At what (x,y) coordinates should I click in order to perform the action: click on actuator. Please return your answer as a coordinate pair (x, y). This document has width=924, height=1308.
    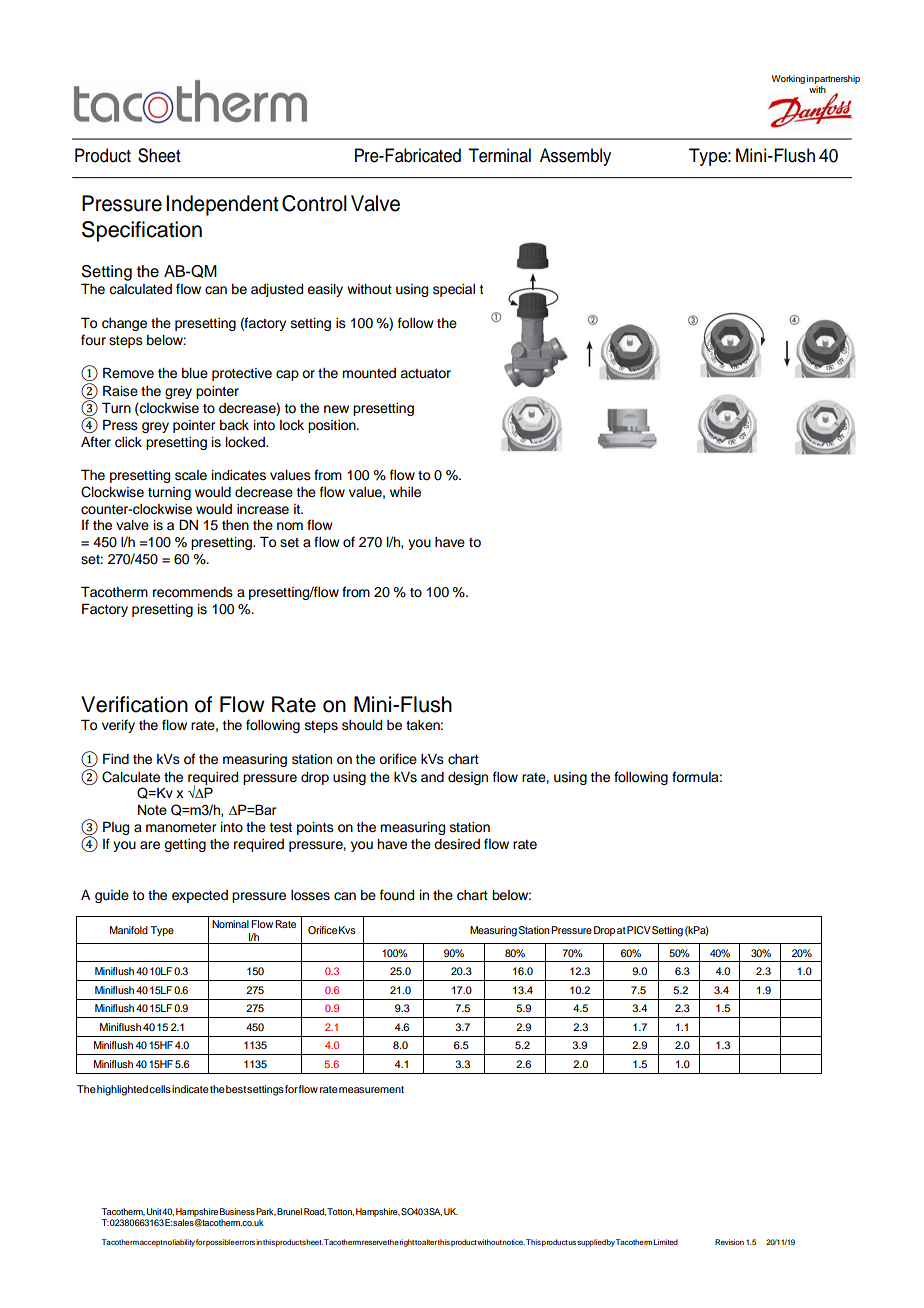
    Looking at the image, I should click on (425, 374).
